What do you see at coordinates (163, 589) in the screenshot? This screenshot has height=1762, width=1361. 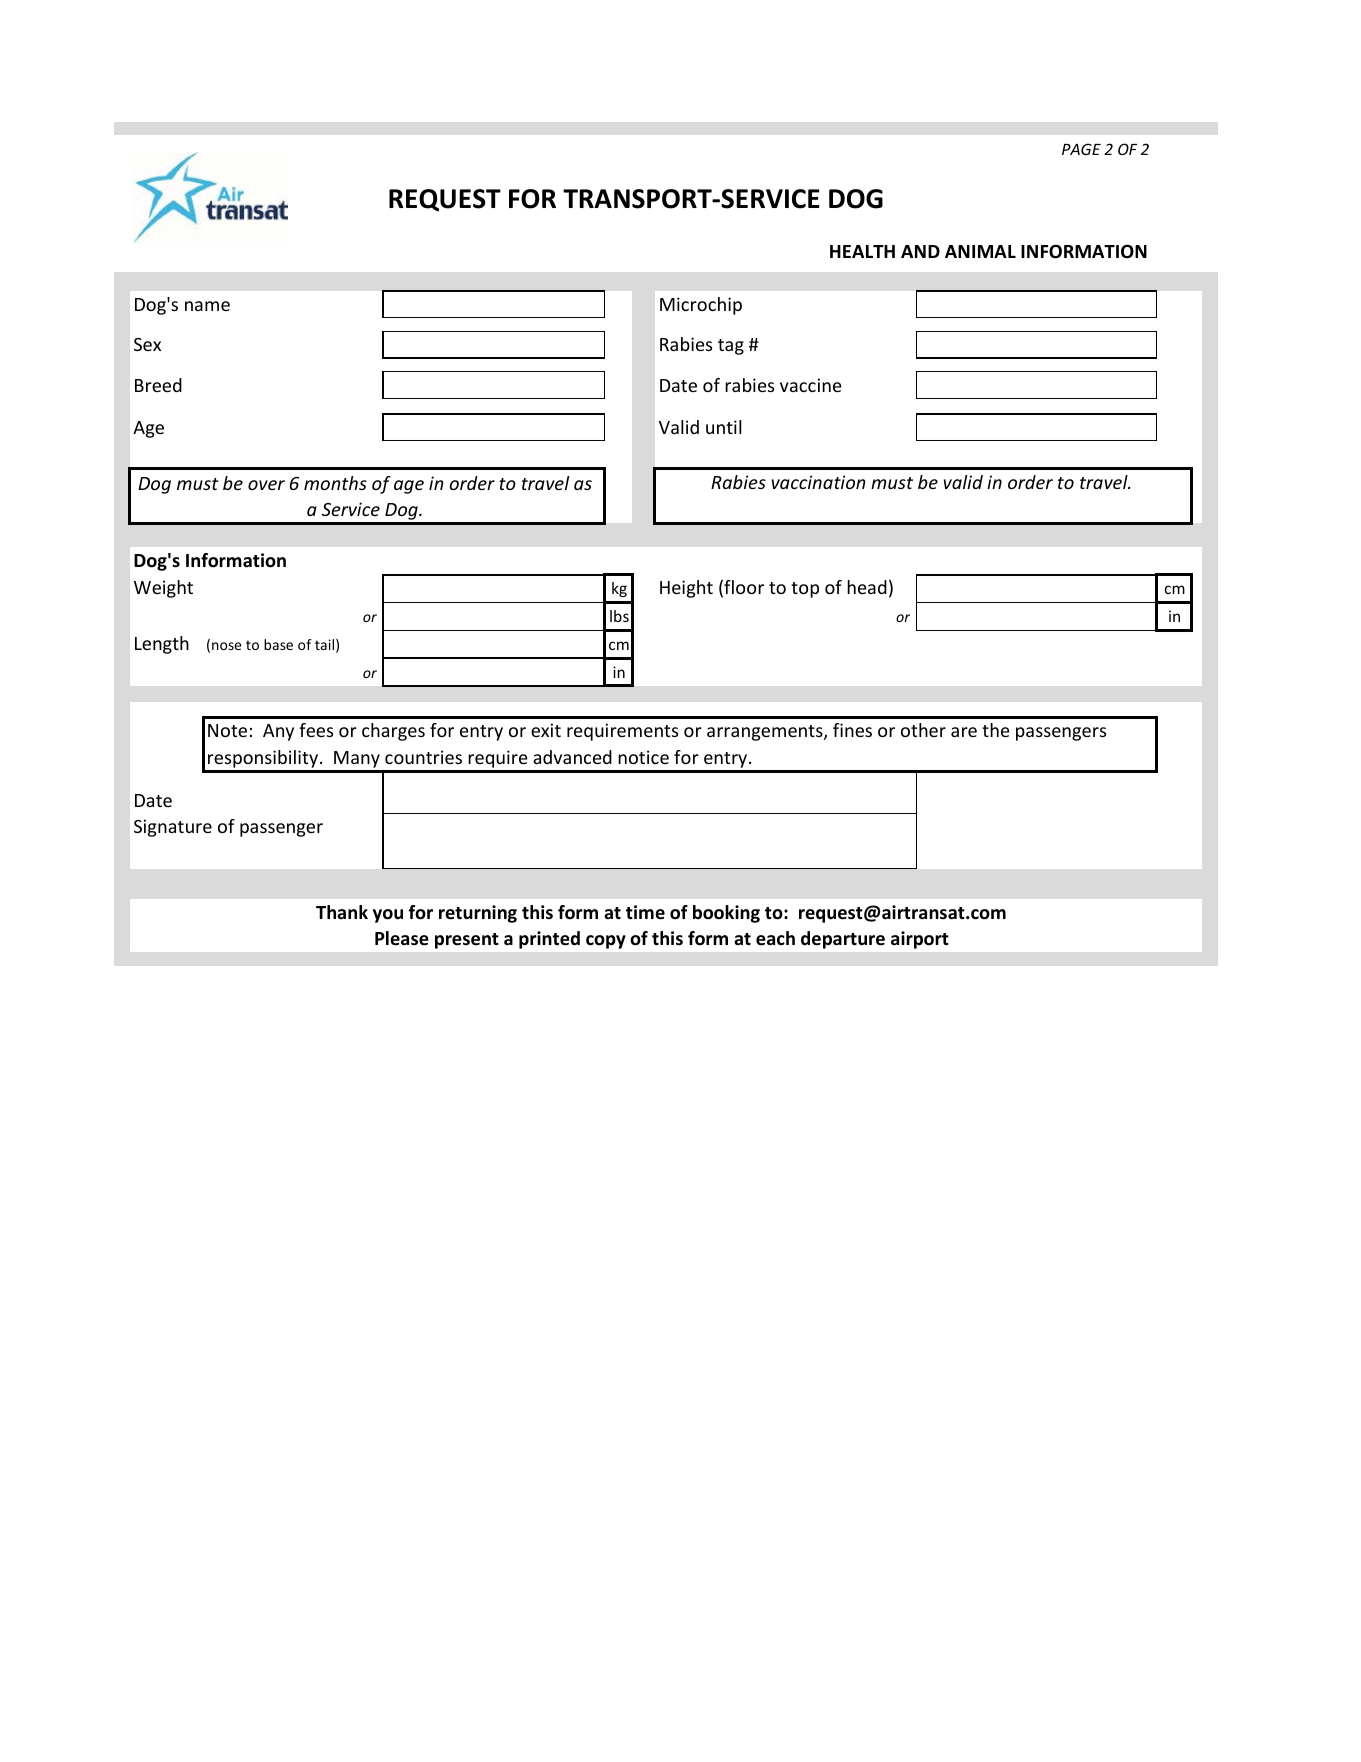 I see `Weight` at bounding box center [163, 589].
